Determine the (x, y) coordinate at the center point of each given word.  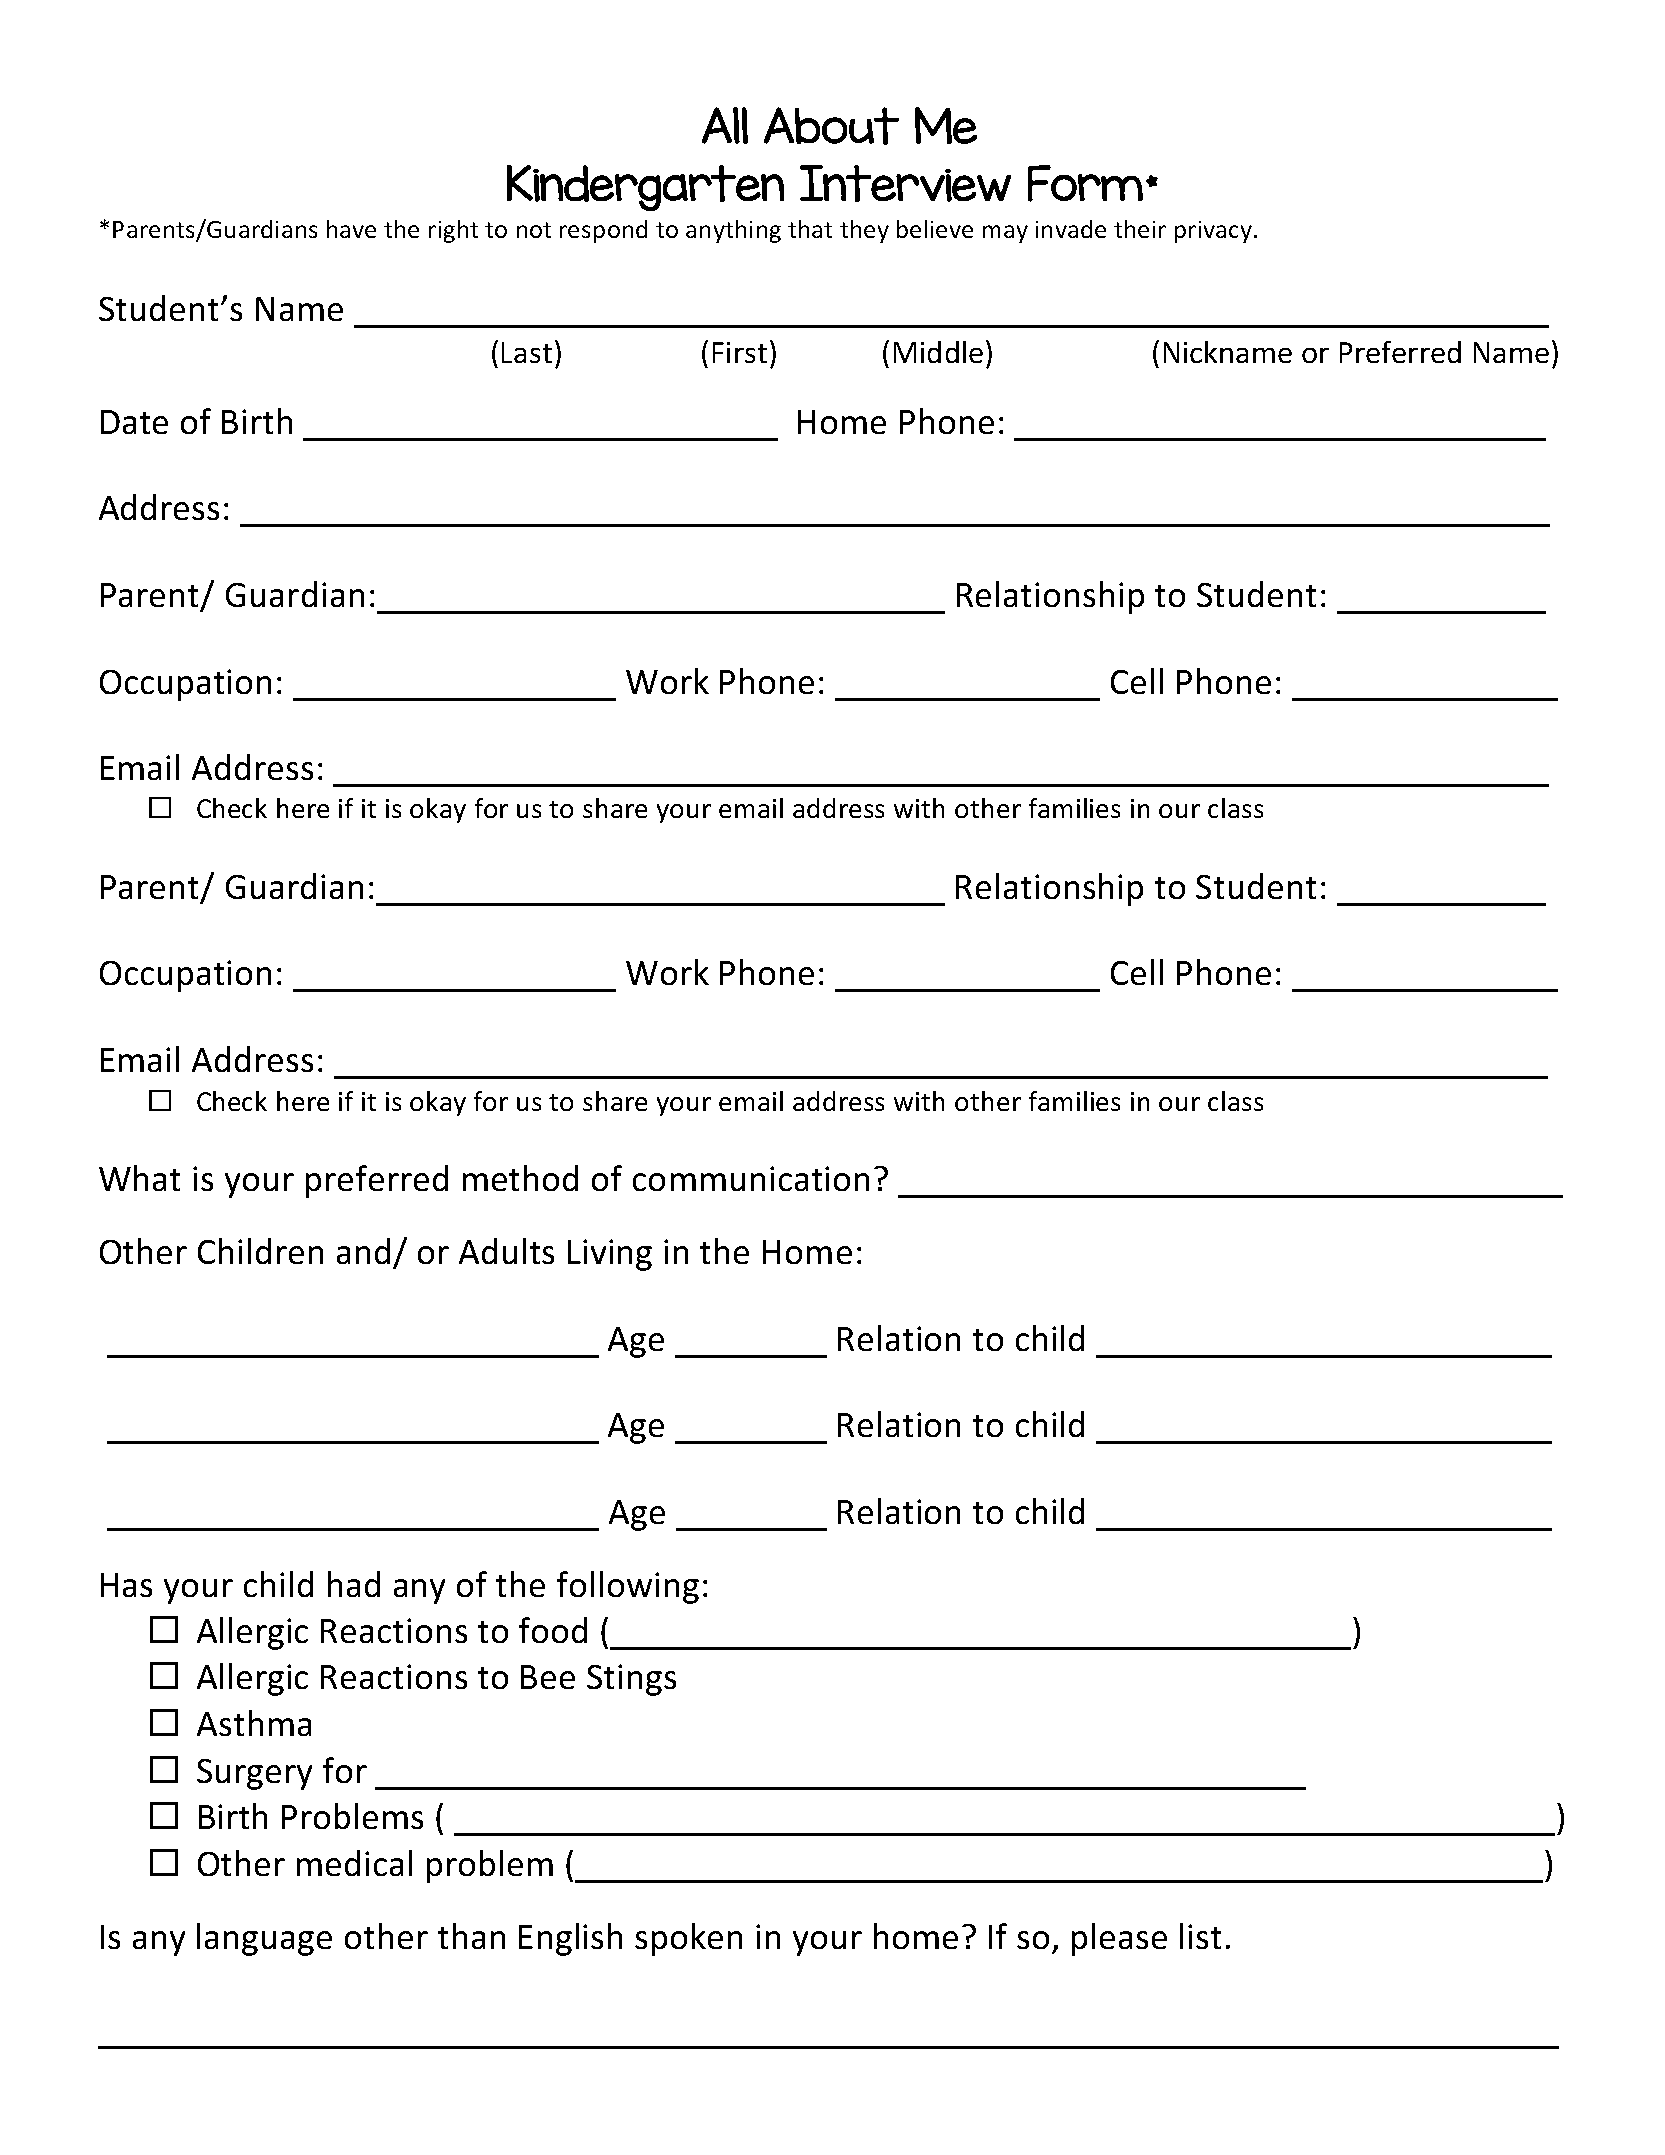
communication (751, 1178)
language (264, 1939)
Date (134, 422)
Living (610, 1255)
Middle (938, 352)
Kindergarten (645, 188)
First (740, 352)
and (363, 1251)
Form (1085, 183)
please (1119, 1939)
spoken (688, 1939)
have (351, 229)
